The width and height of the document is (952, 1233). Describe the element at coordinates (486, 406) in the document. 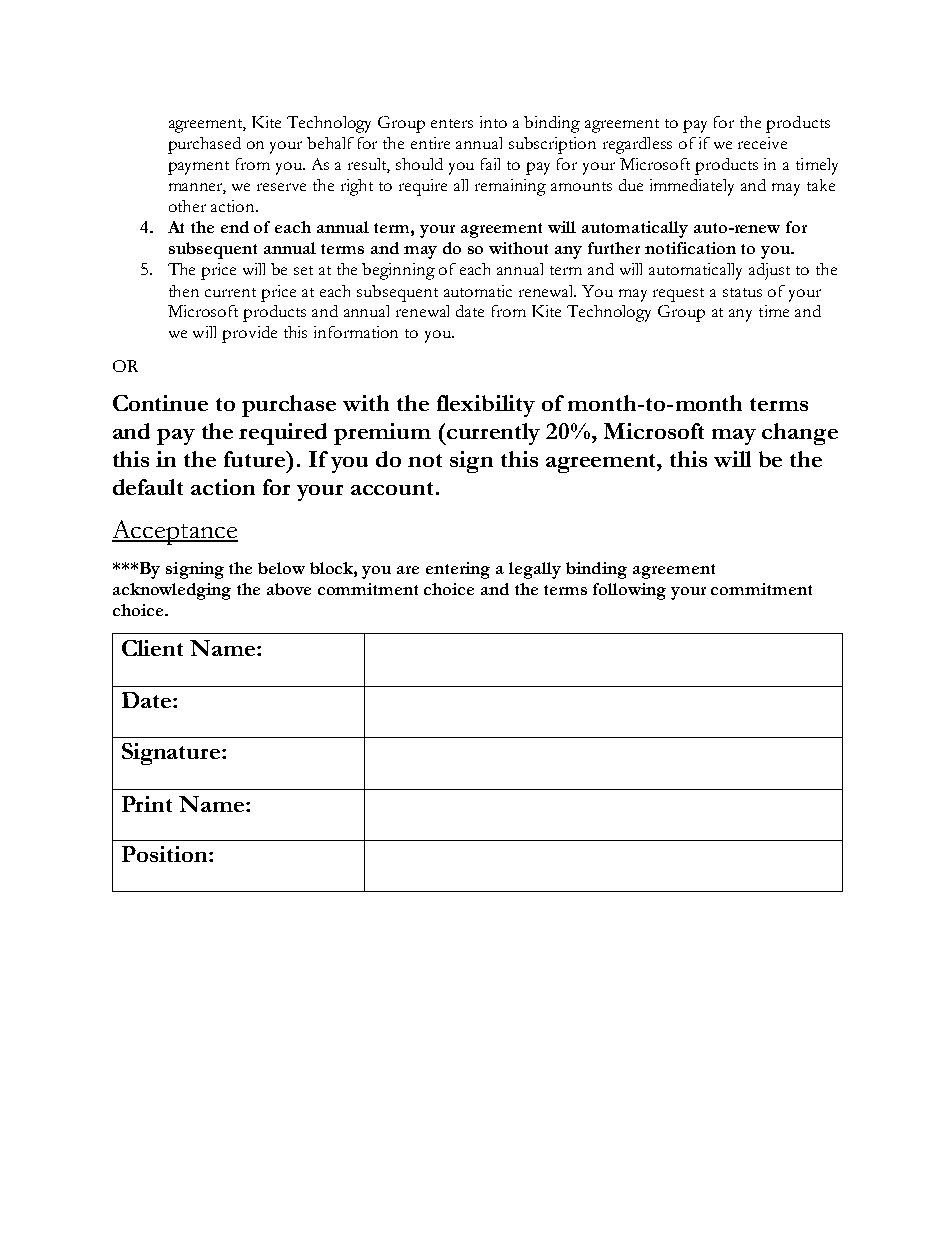

I see `flexibility` at that location.
